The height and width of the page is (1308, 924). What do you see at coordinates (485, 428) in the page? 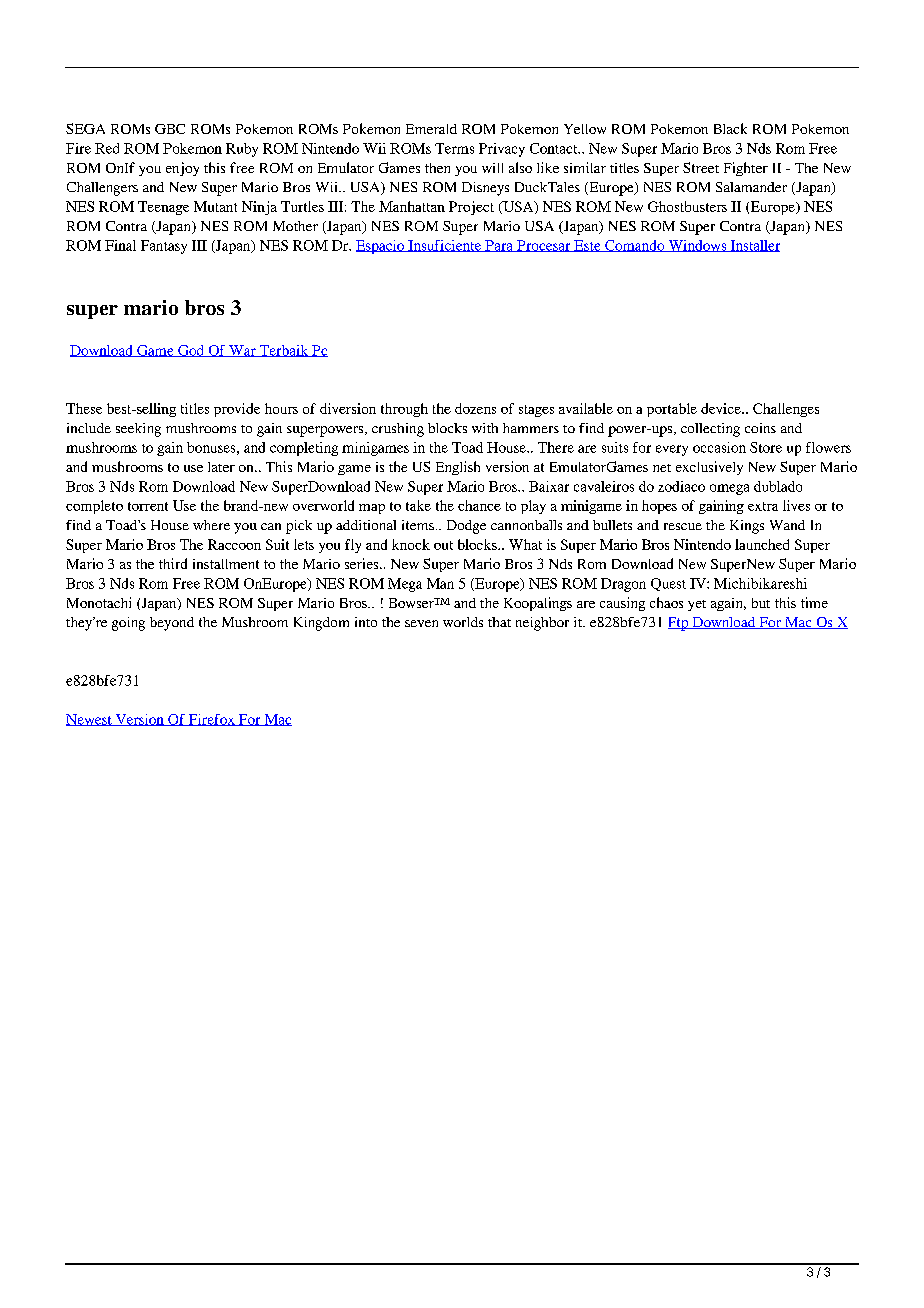
I see `with` at bounding box center [485, 428].
